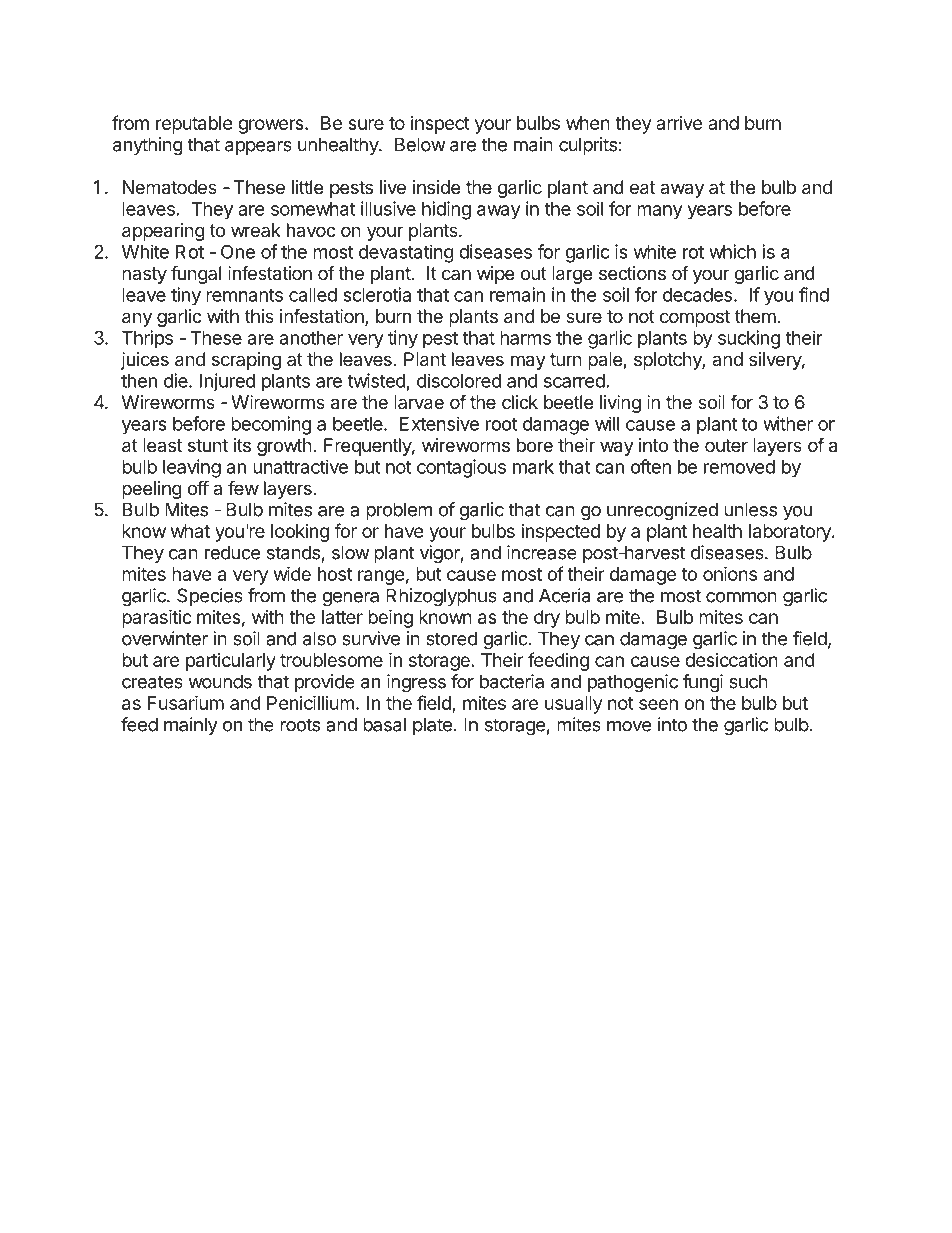  I want to click on appears, so click(258, 148).
